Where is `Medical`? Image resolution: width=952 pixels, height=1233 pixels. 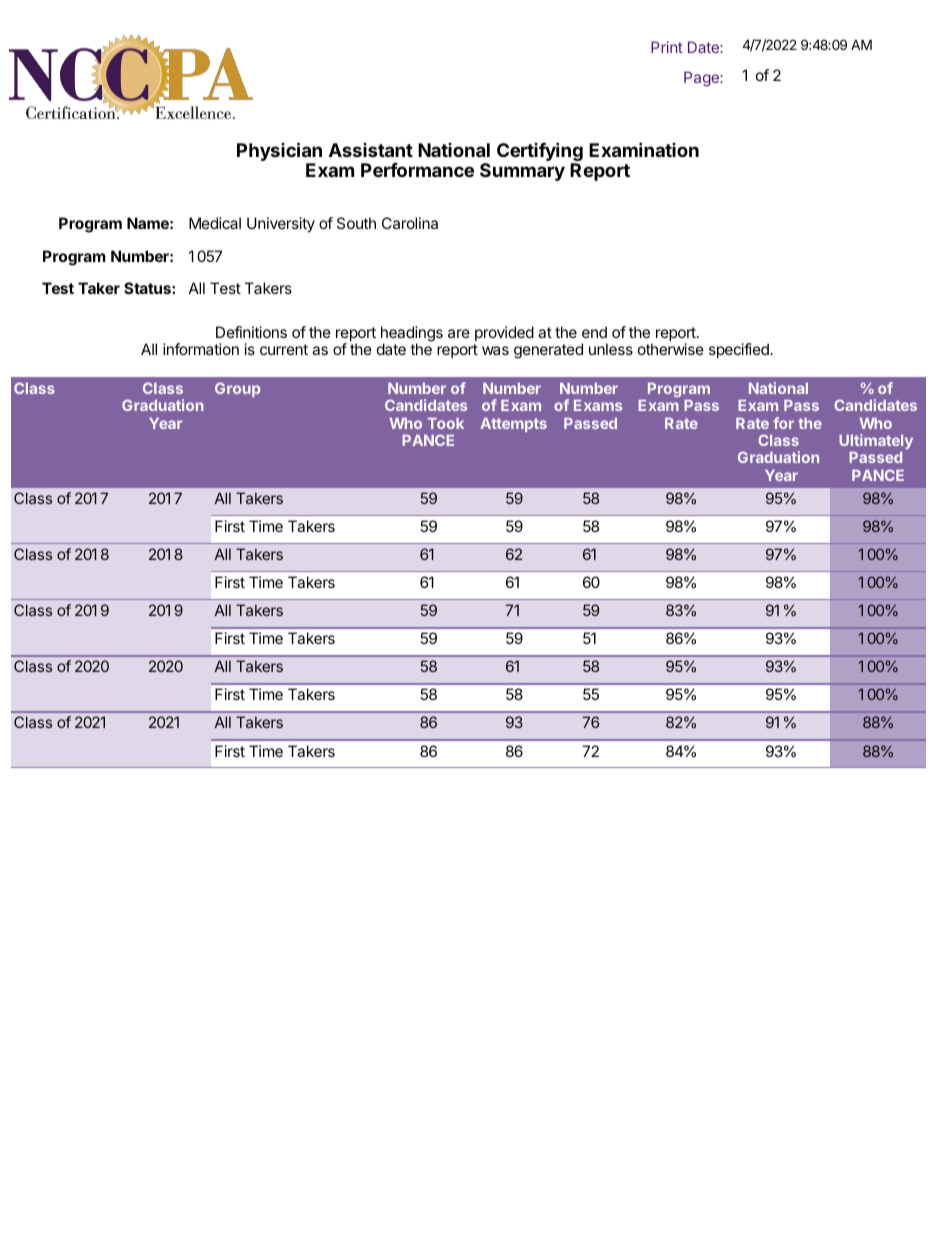
Medical is located at coordinates (215, 223).
